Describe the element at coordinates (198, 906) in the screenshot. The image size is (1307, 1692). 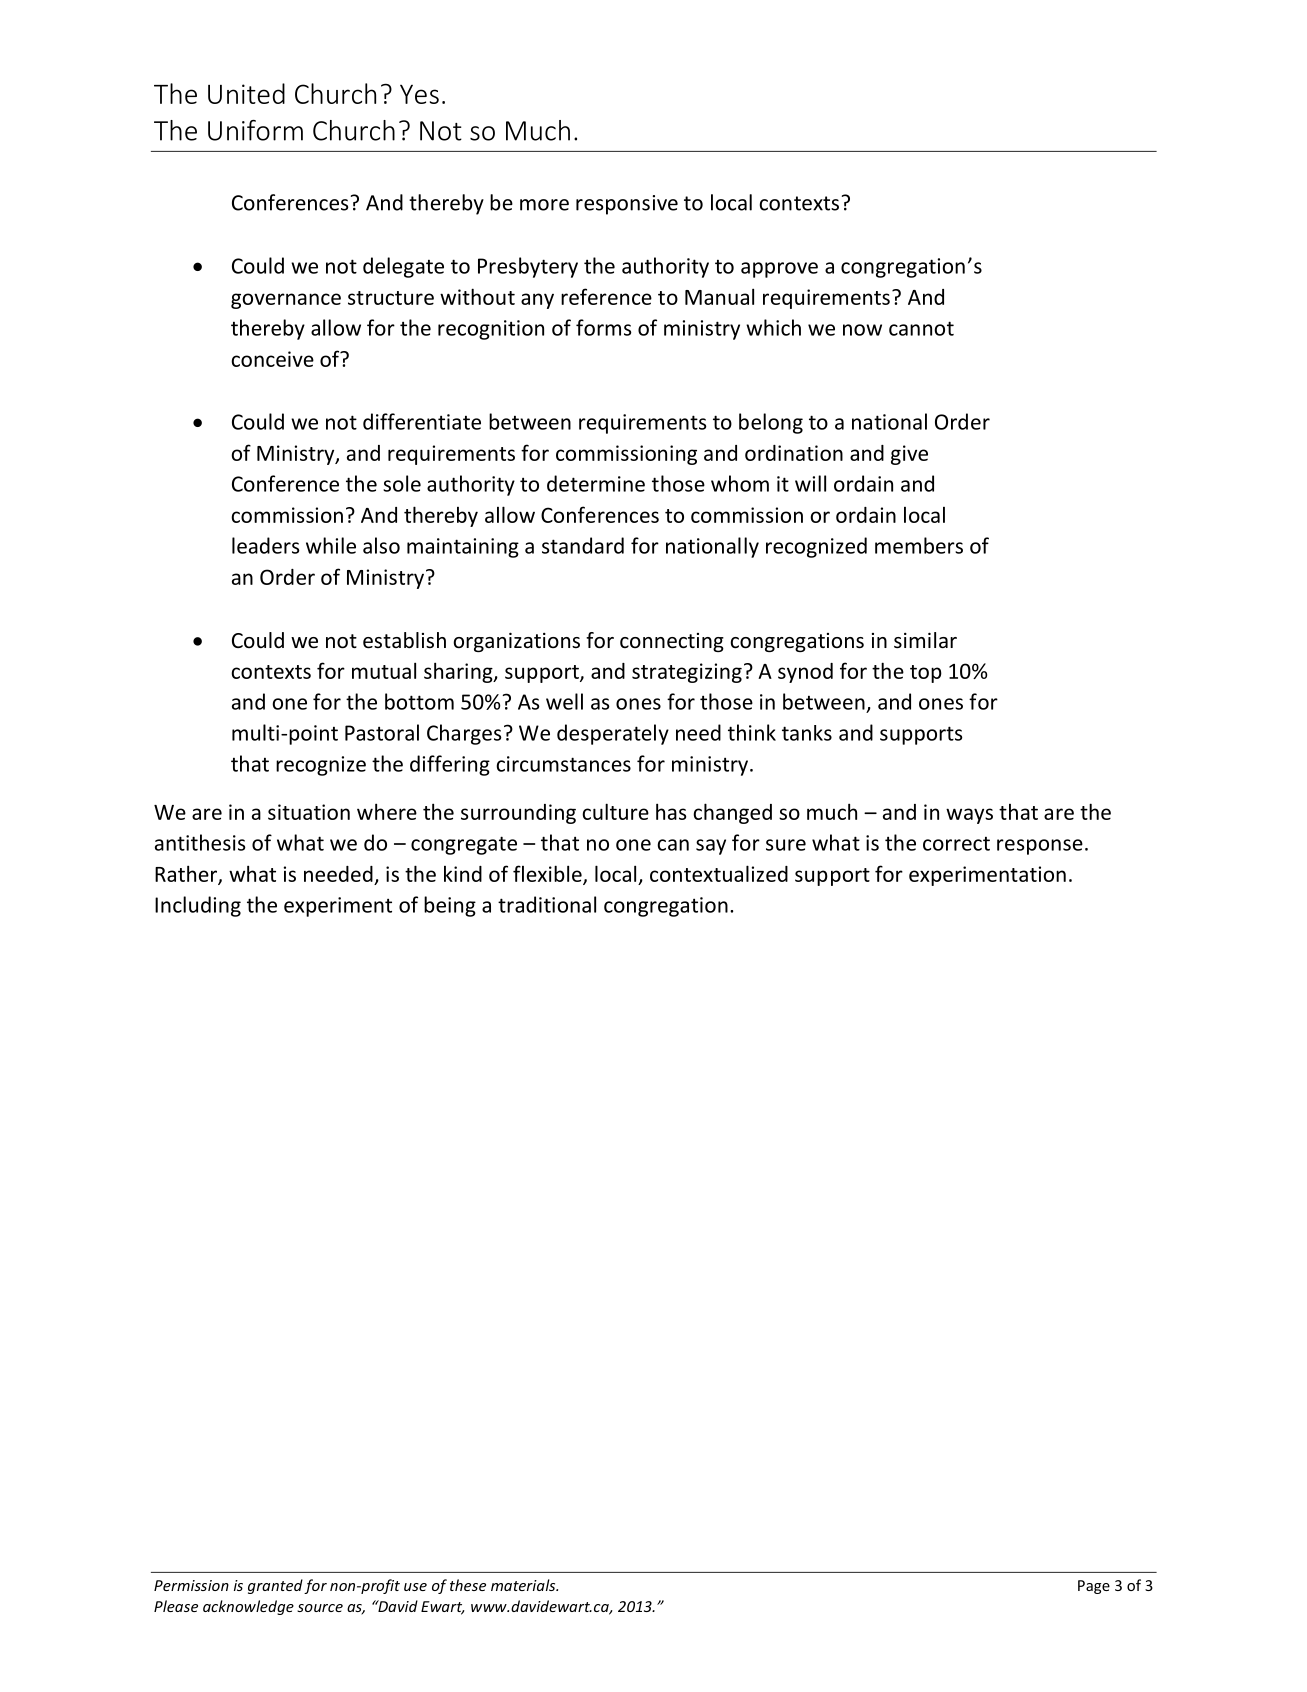
I see `Including` at that location.
